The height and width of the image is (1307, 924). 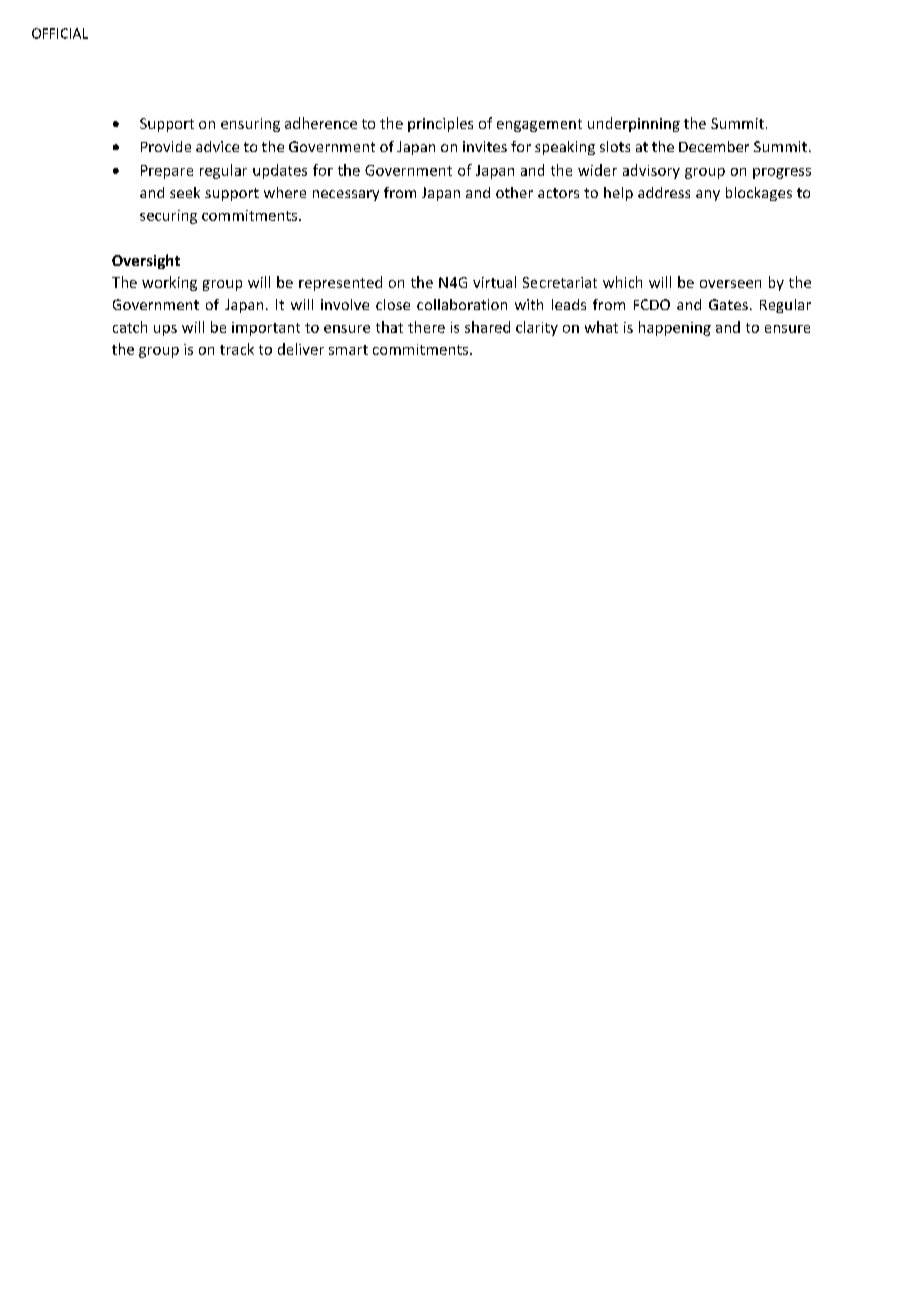 What do you see at coordinates (440, 124) in the image?
I see `principles` at bounding box center [440, 124].
